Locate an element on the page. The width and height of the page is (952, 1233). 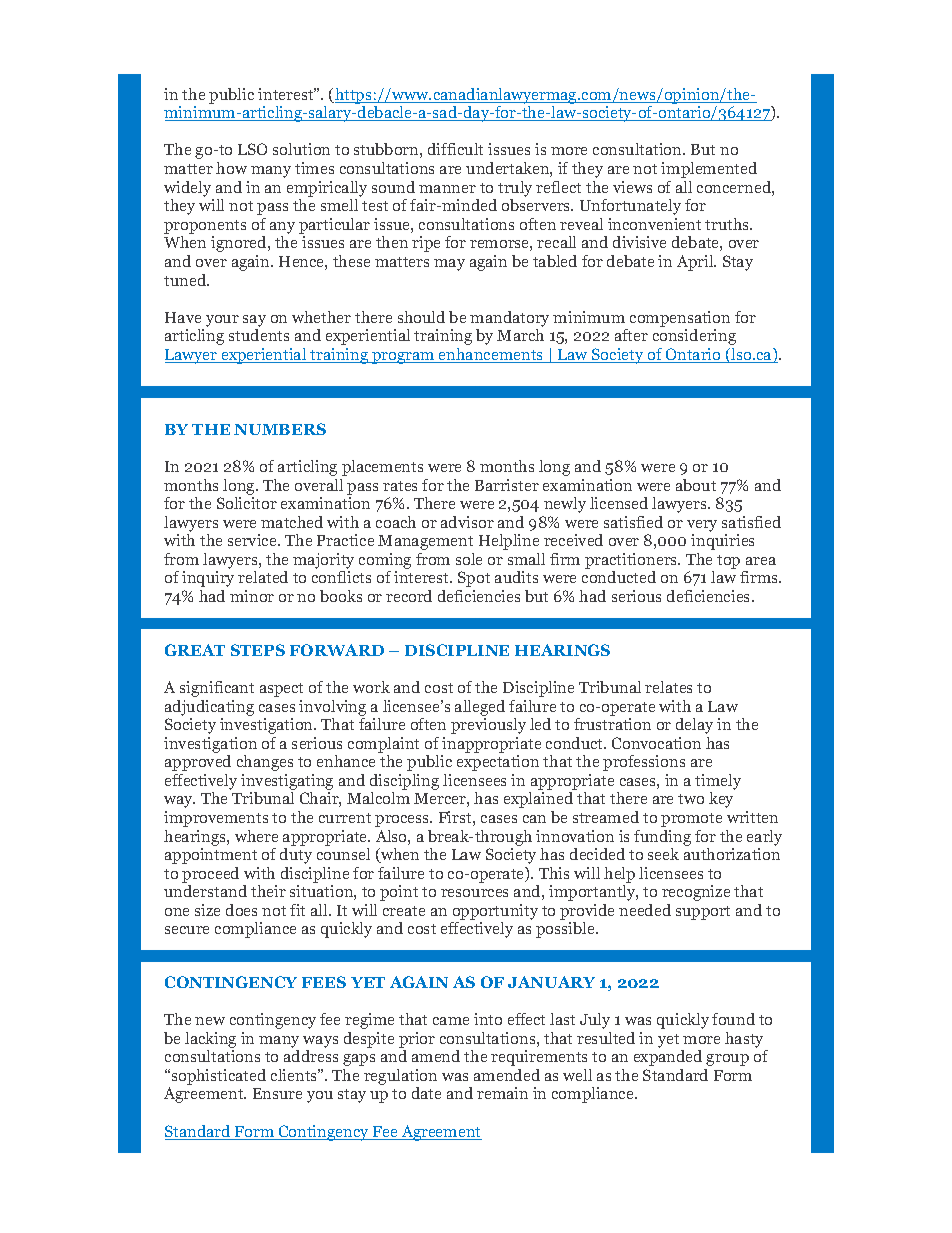
implemented is located at coordinates (709, 170).
